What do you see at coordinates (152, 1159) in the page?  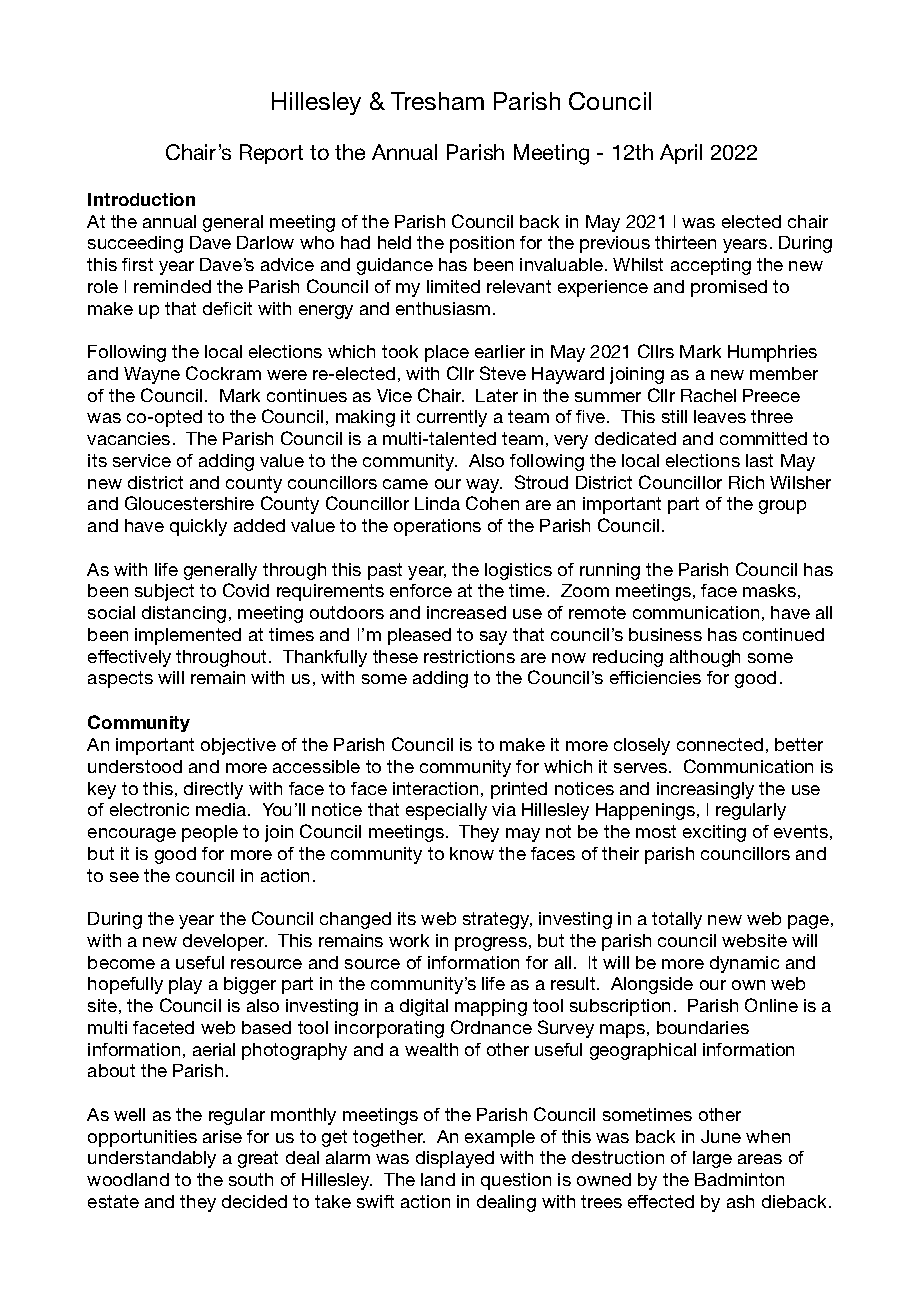 I see `understandably` at bounding box center [152, 1159].
